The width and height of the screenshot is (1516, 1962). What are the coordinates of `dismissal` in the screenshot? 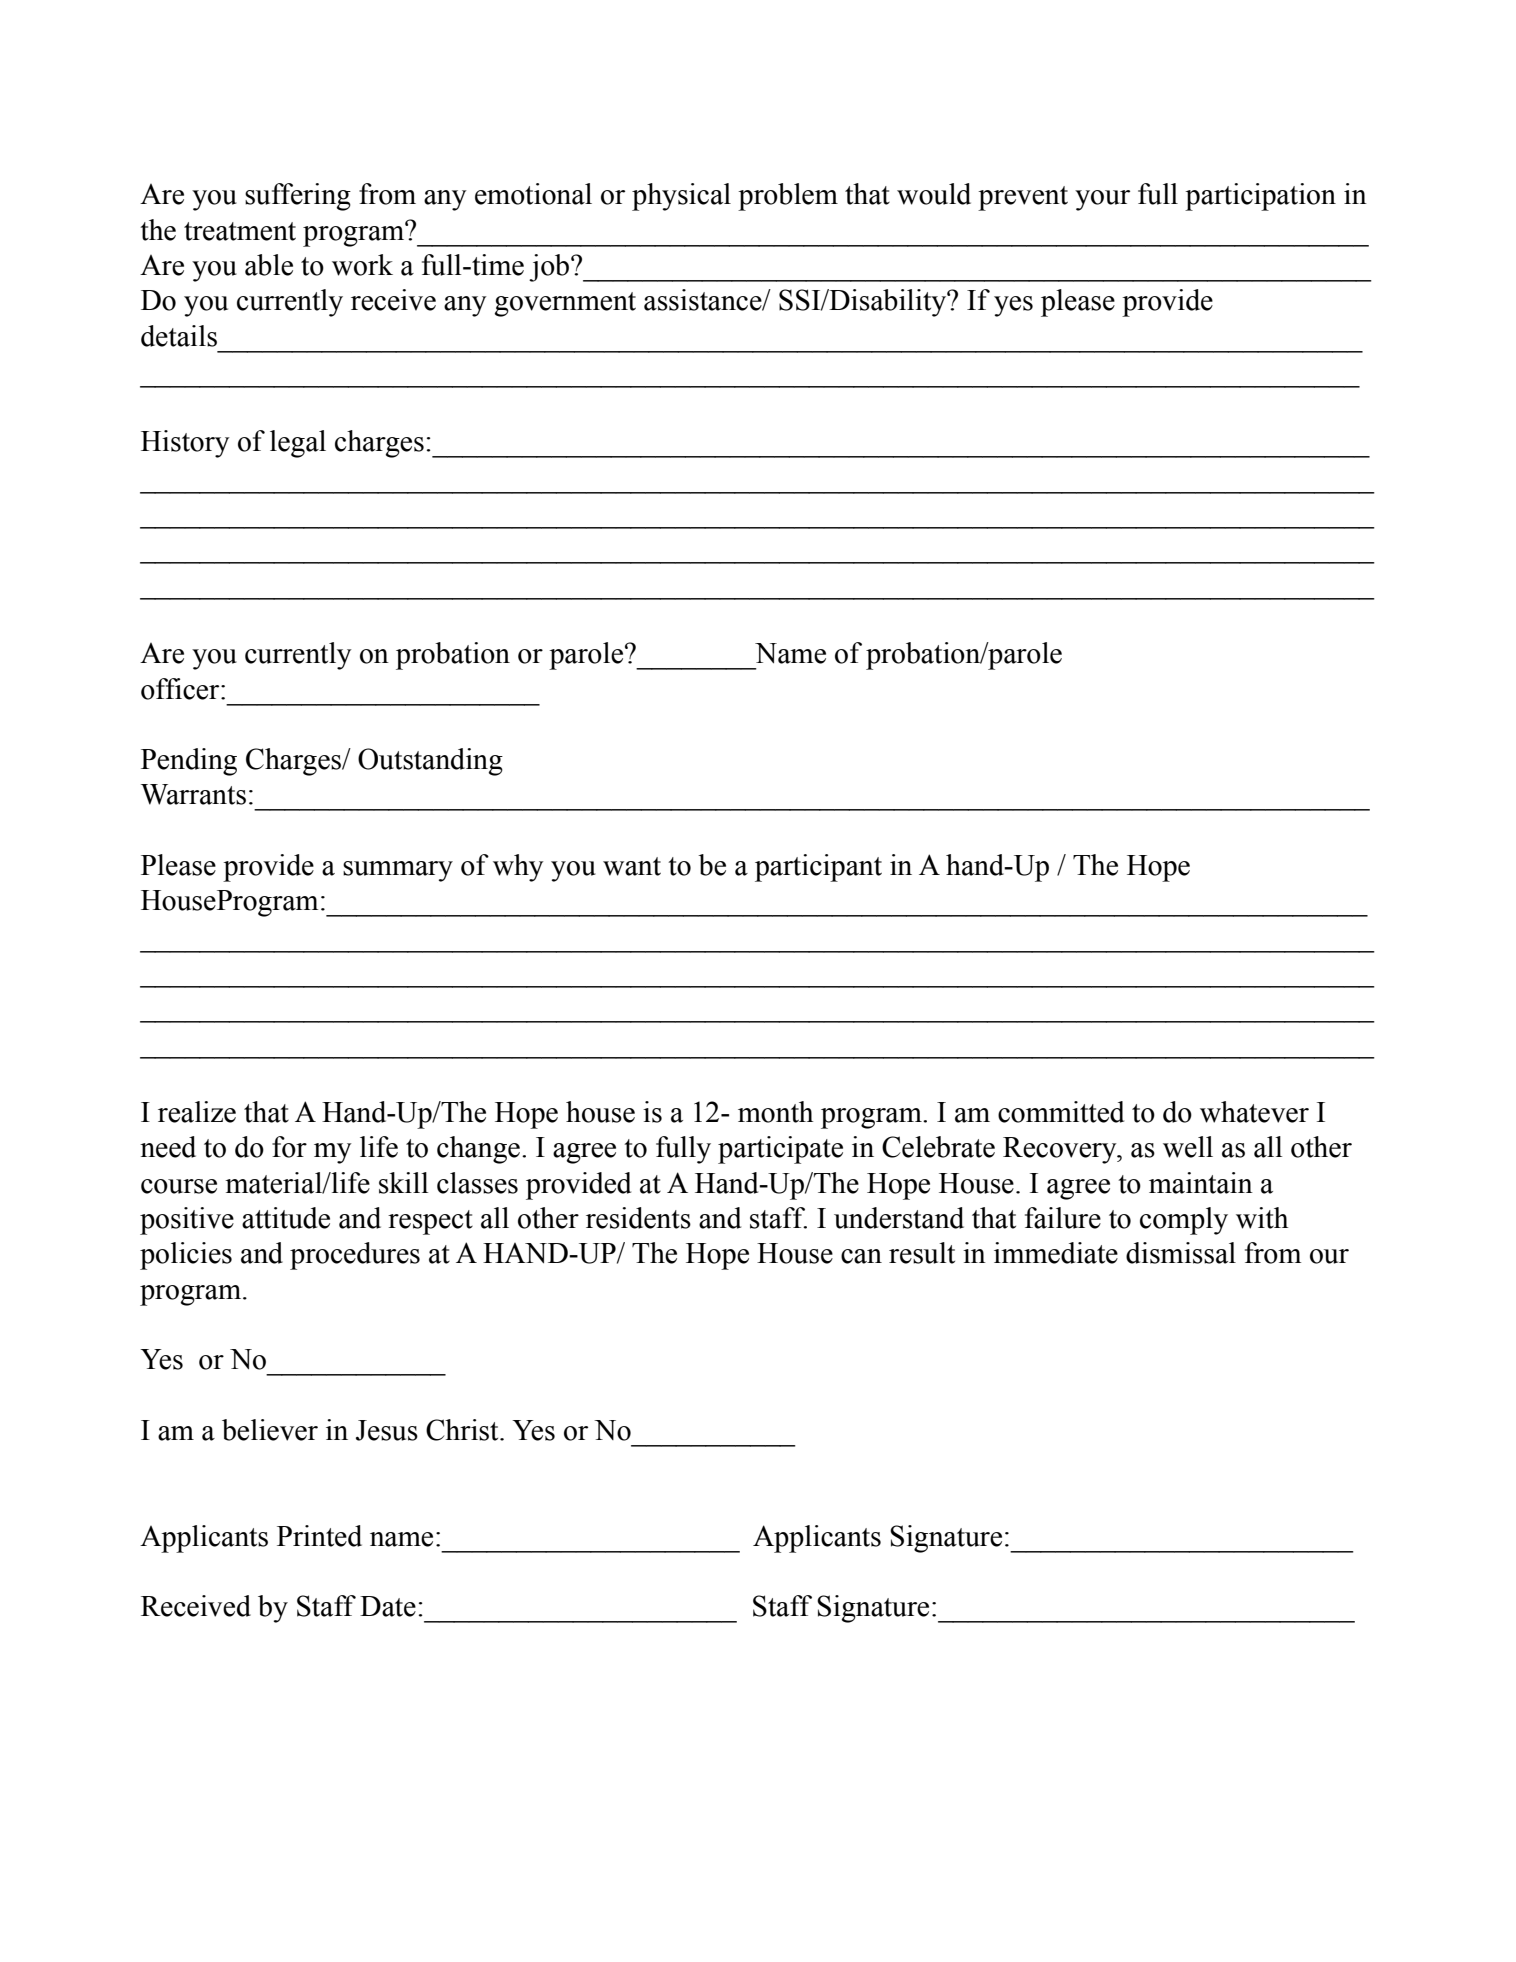 It's located at (1181, 1253).
